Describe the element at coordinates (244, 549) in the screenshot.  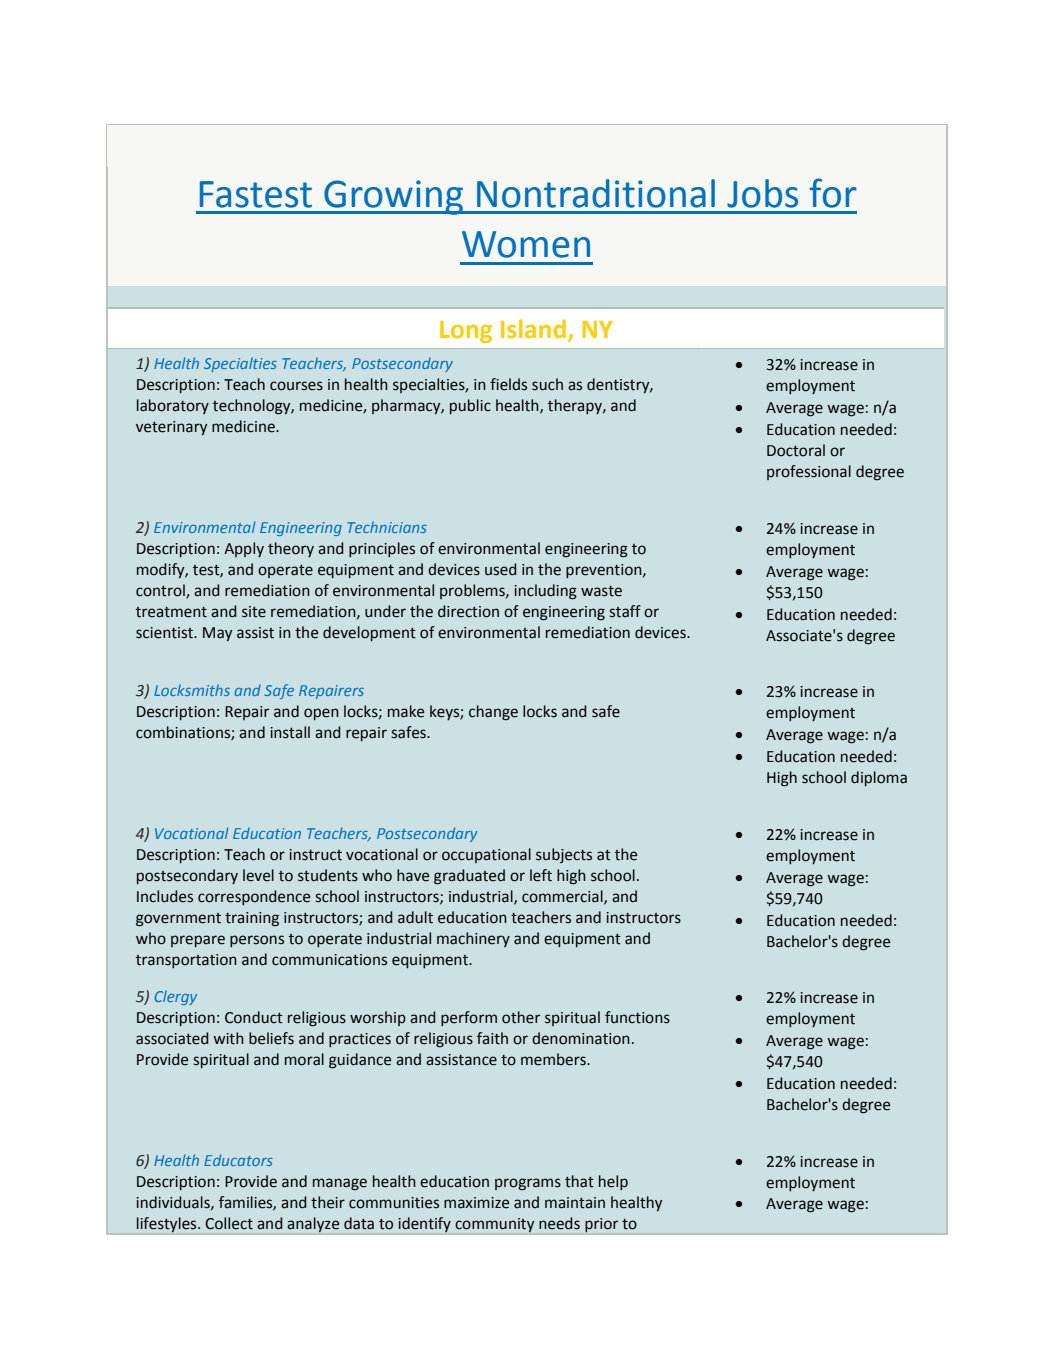
I see `Apply` at that location.
